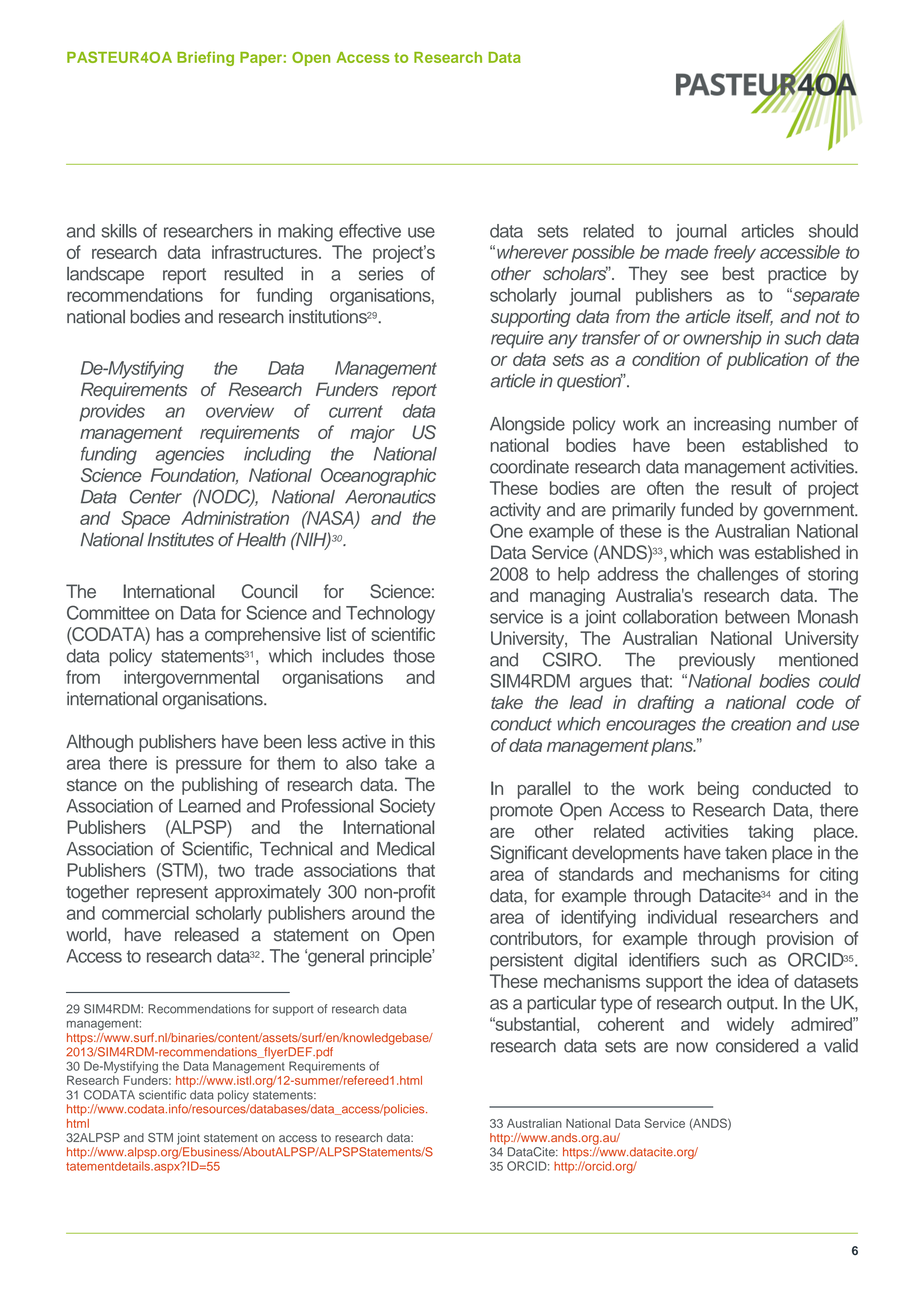 Image resolution: width=924 pixels, height=1308 pixels. Describe the element at coordinates (205, 58) in the document. I see `Briefing` at that location.
